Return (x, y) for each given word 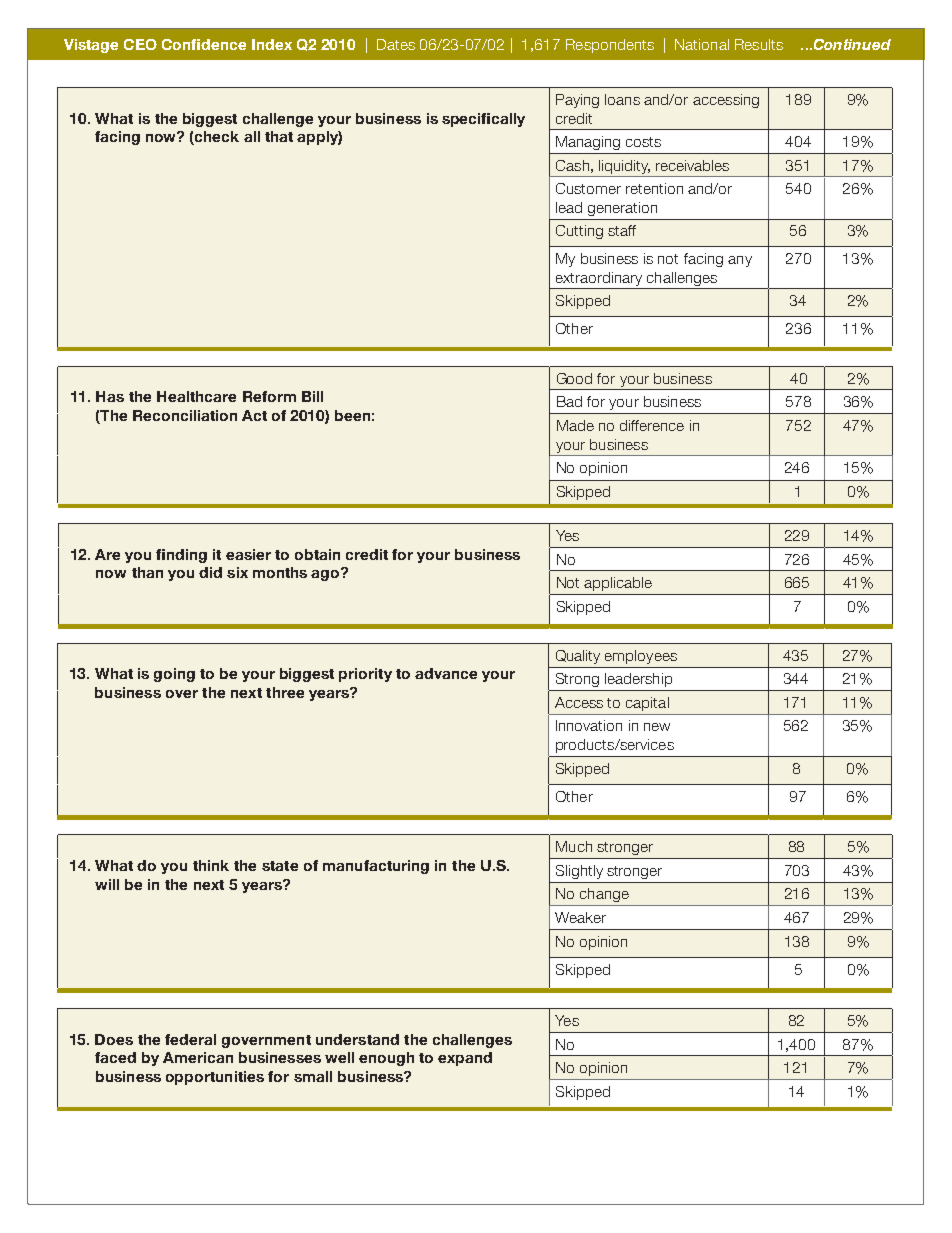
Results (759, 44)
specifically (483, 120)
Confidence (204, 44)
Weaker (580, 917)
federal (190, 1039)
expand (465, 1059)
